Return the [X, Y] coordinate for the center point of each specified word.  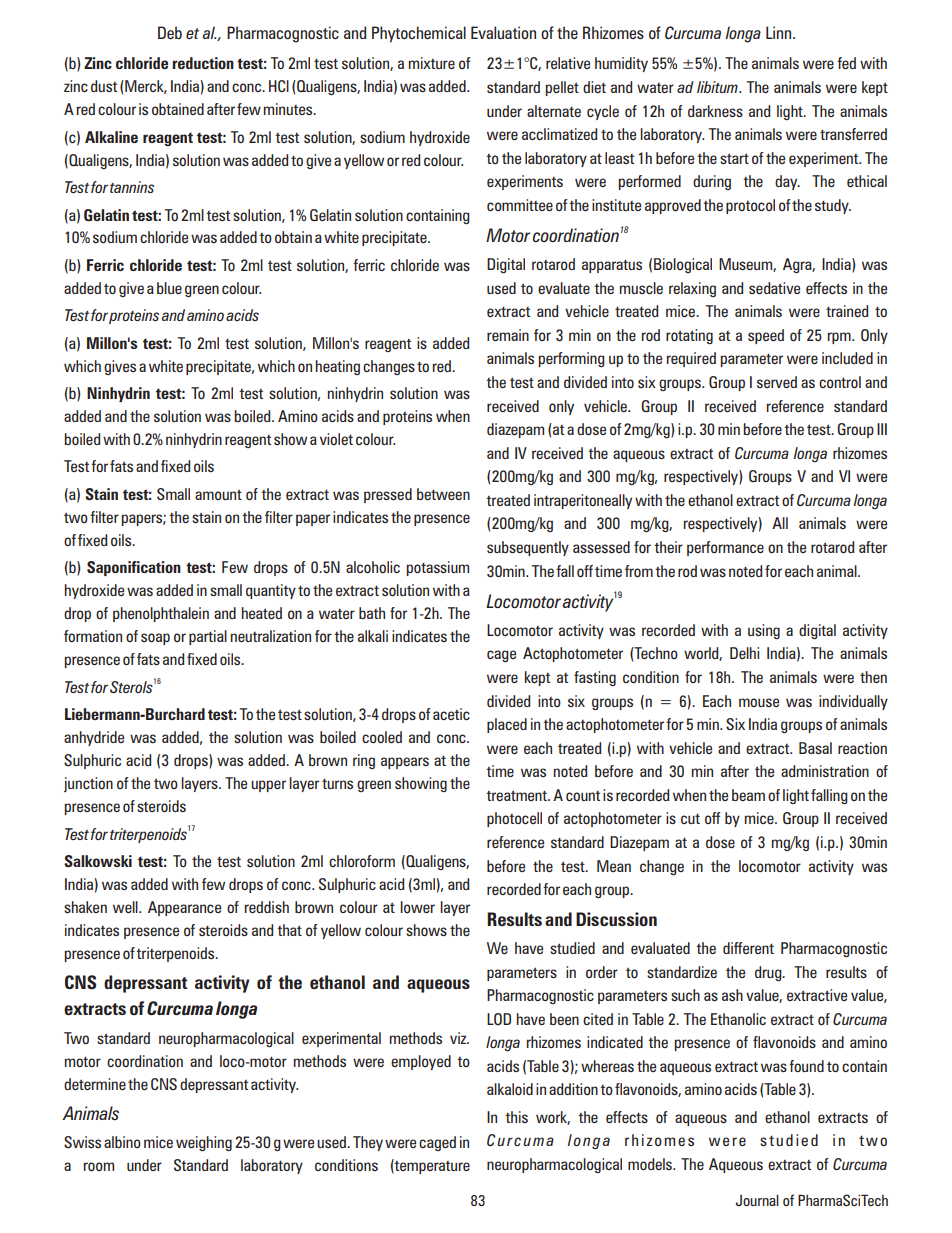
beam [748, 795]
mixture [431, 63]
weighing [204, 1143]
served [777, 382]
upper [268, 786]
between [443, 494]
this [516, 1117]
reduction [203, 63]
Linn [780, 32]
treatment [517, 795]
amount [218, 494]
